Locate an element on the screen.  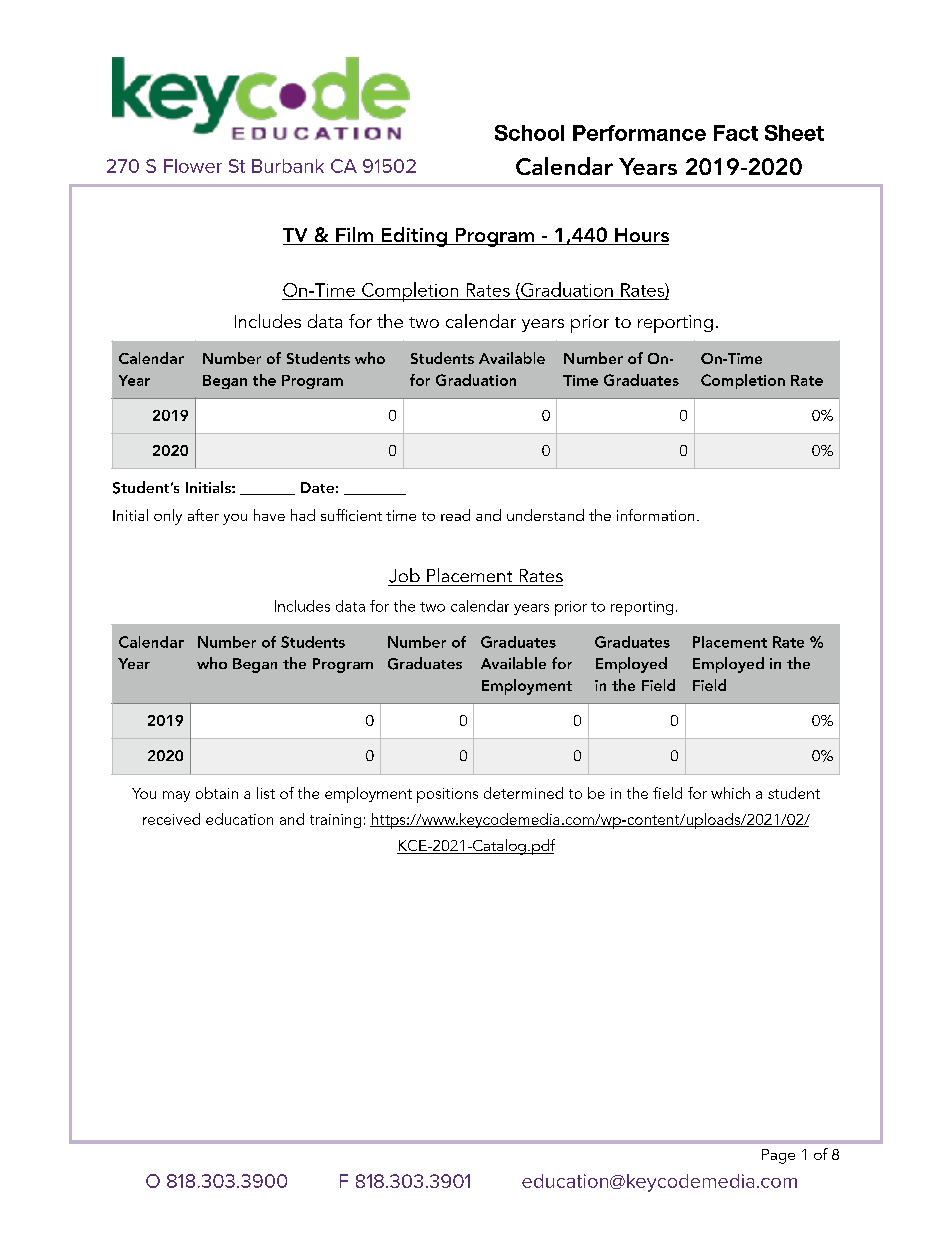
list is located at coordinates (266, 793).
